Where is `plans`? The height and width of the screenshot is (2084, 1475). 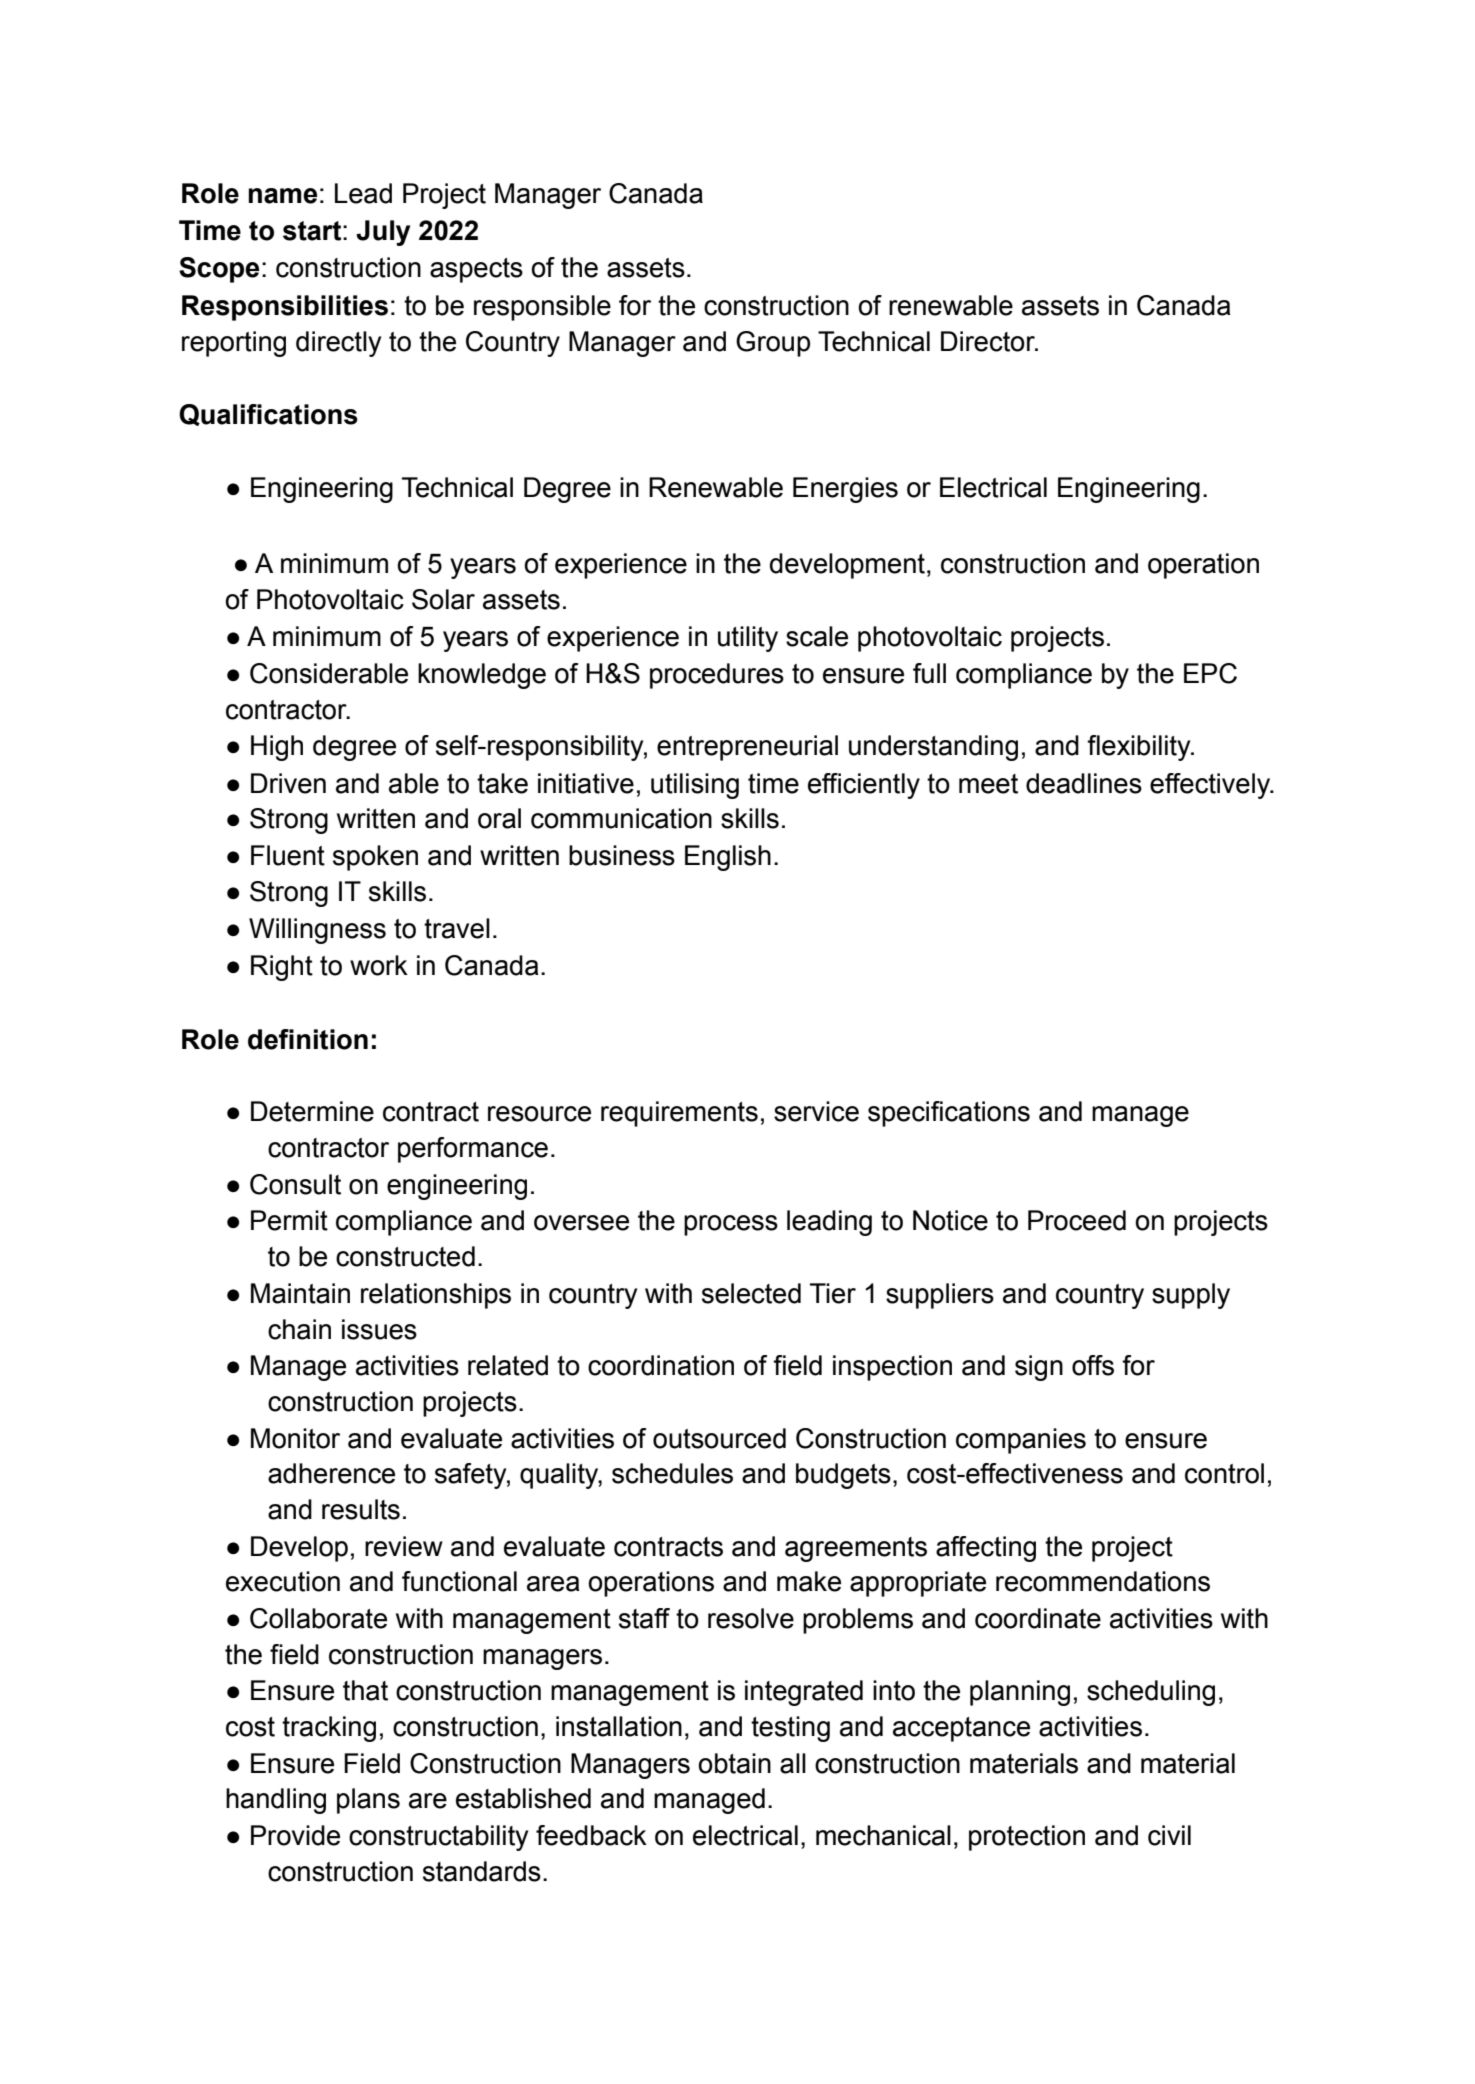 plans is located at coordinates (368, 1801).
